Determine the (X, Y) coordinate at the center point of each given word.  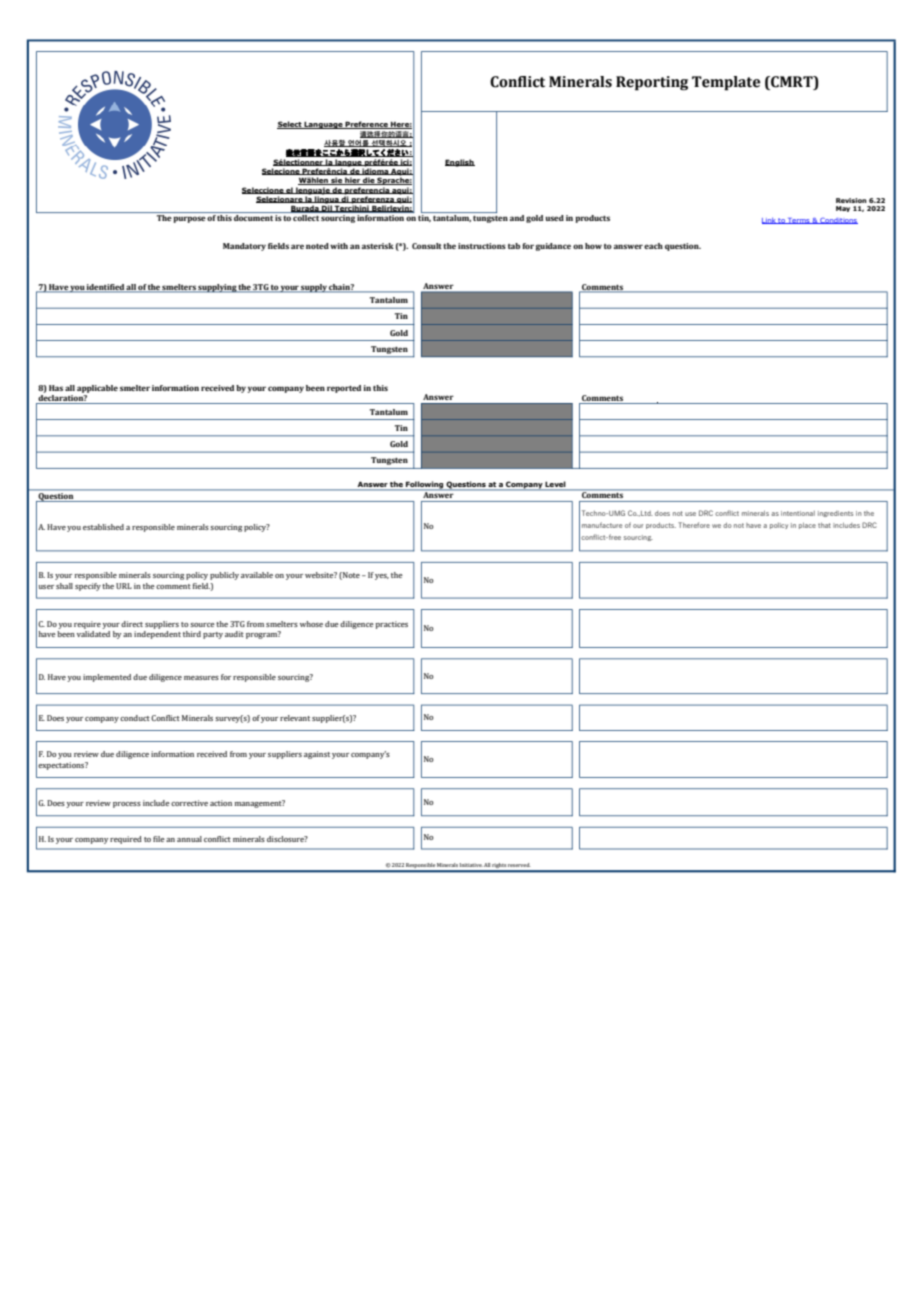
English (460, 163)
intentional (798, 513)
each (653, 246)
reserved (519, 865)
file (159, 839)
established (103, 527)
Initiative (471, 865)
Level (556, 485)
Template (726, 83)
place (807, 526)
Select (290, 125)
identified (105, 288)
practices (392, 625)
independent (157, 635)
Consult (427, 246)
